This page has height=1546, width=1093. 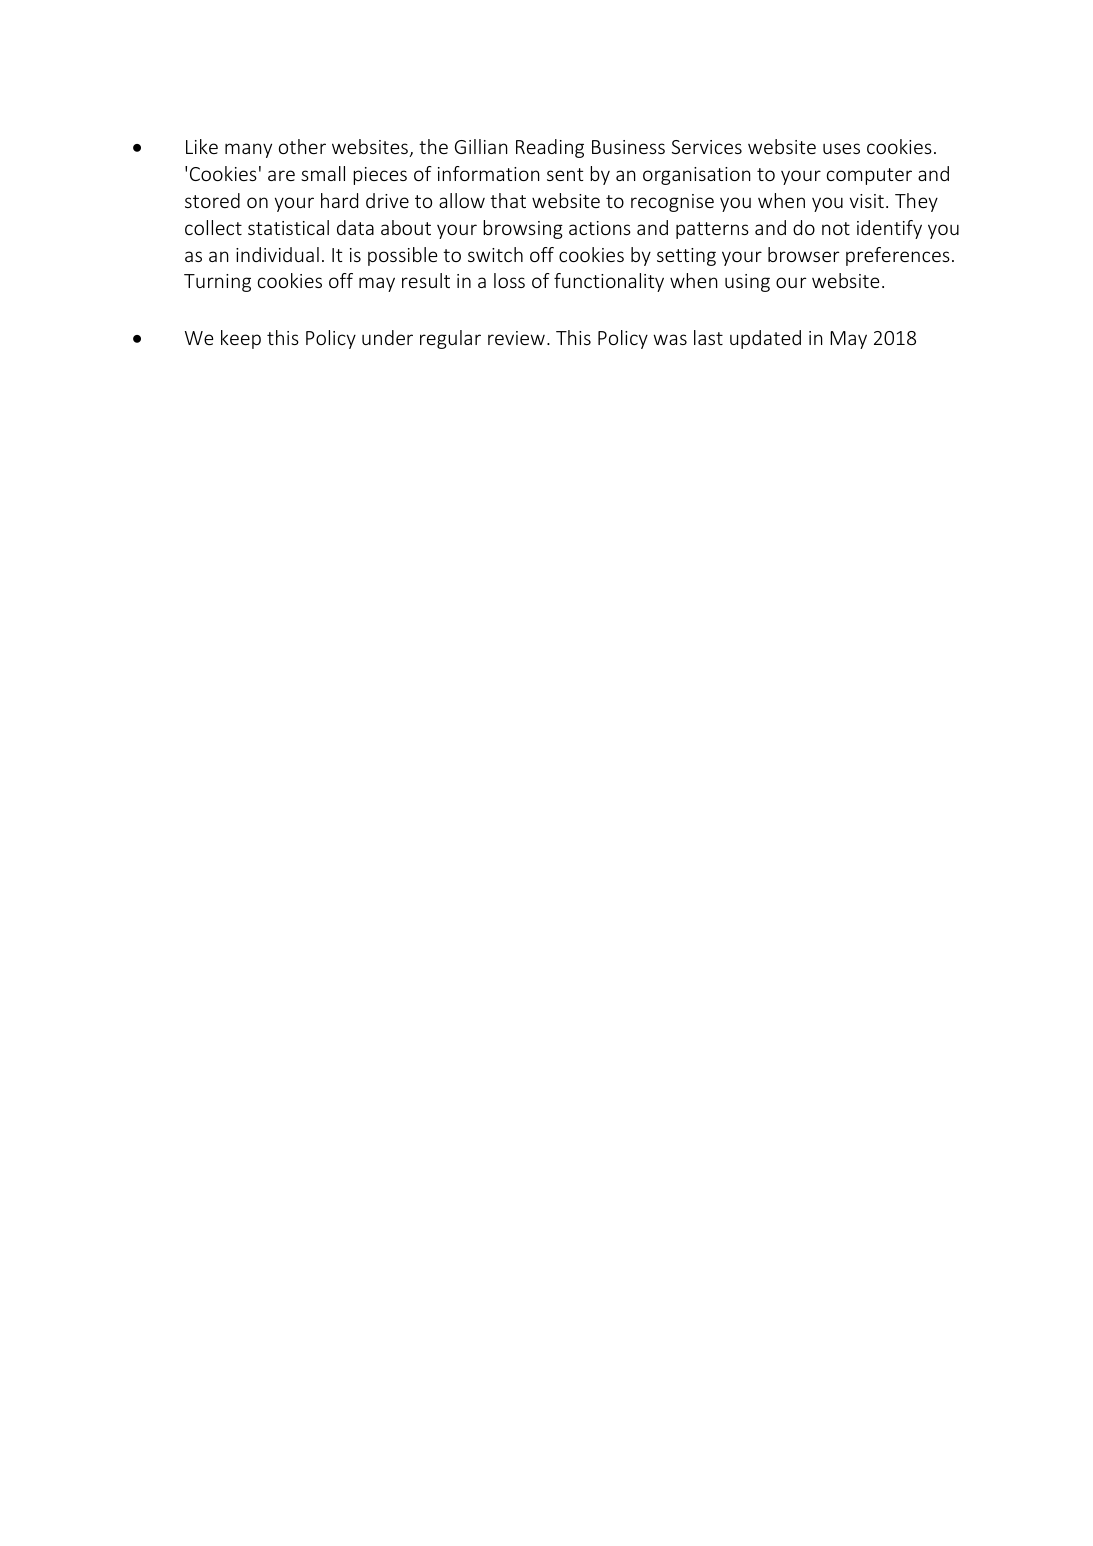 What do you see at coordinates (841, 148) in the page?
I see `uses` at bounding box center [841, 148].
